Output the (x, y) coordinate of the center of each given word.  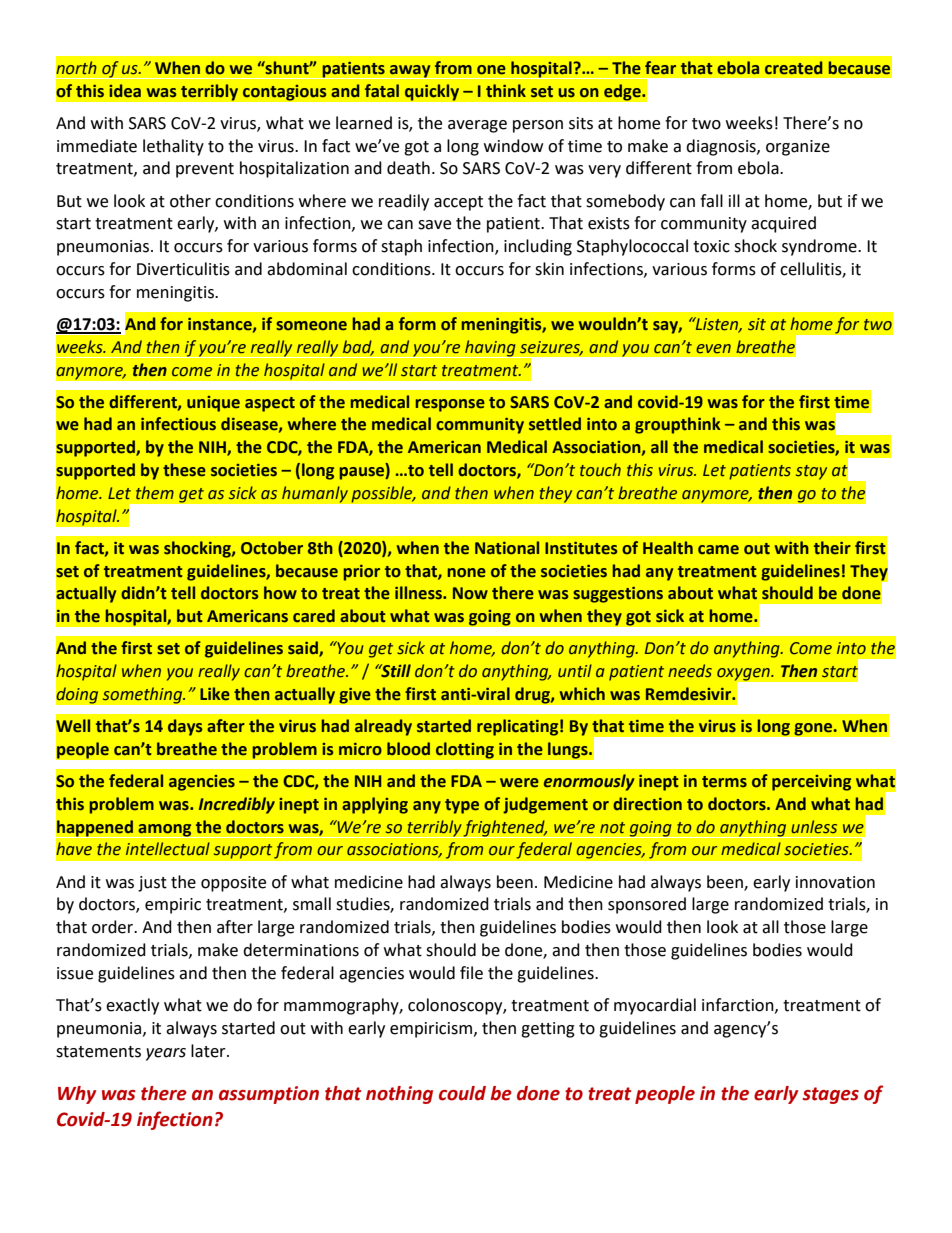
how (280, 593)
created (793, 68)
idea (125, 91)
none (467, 573)
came (718, 550)
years (166, 1054)
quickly (432, 92)
